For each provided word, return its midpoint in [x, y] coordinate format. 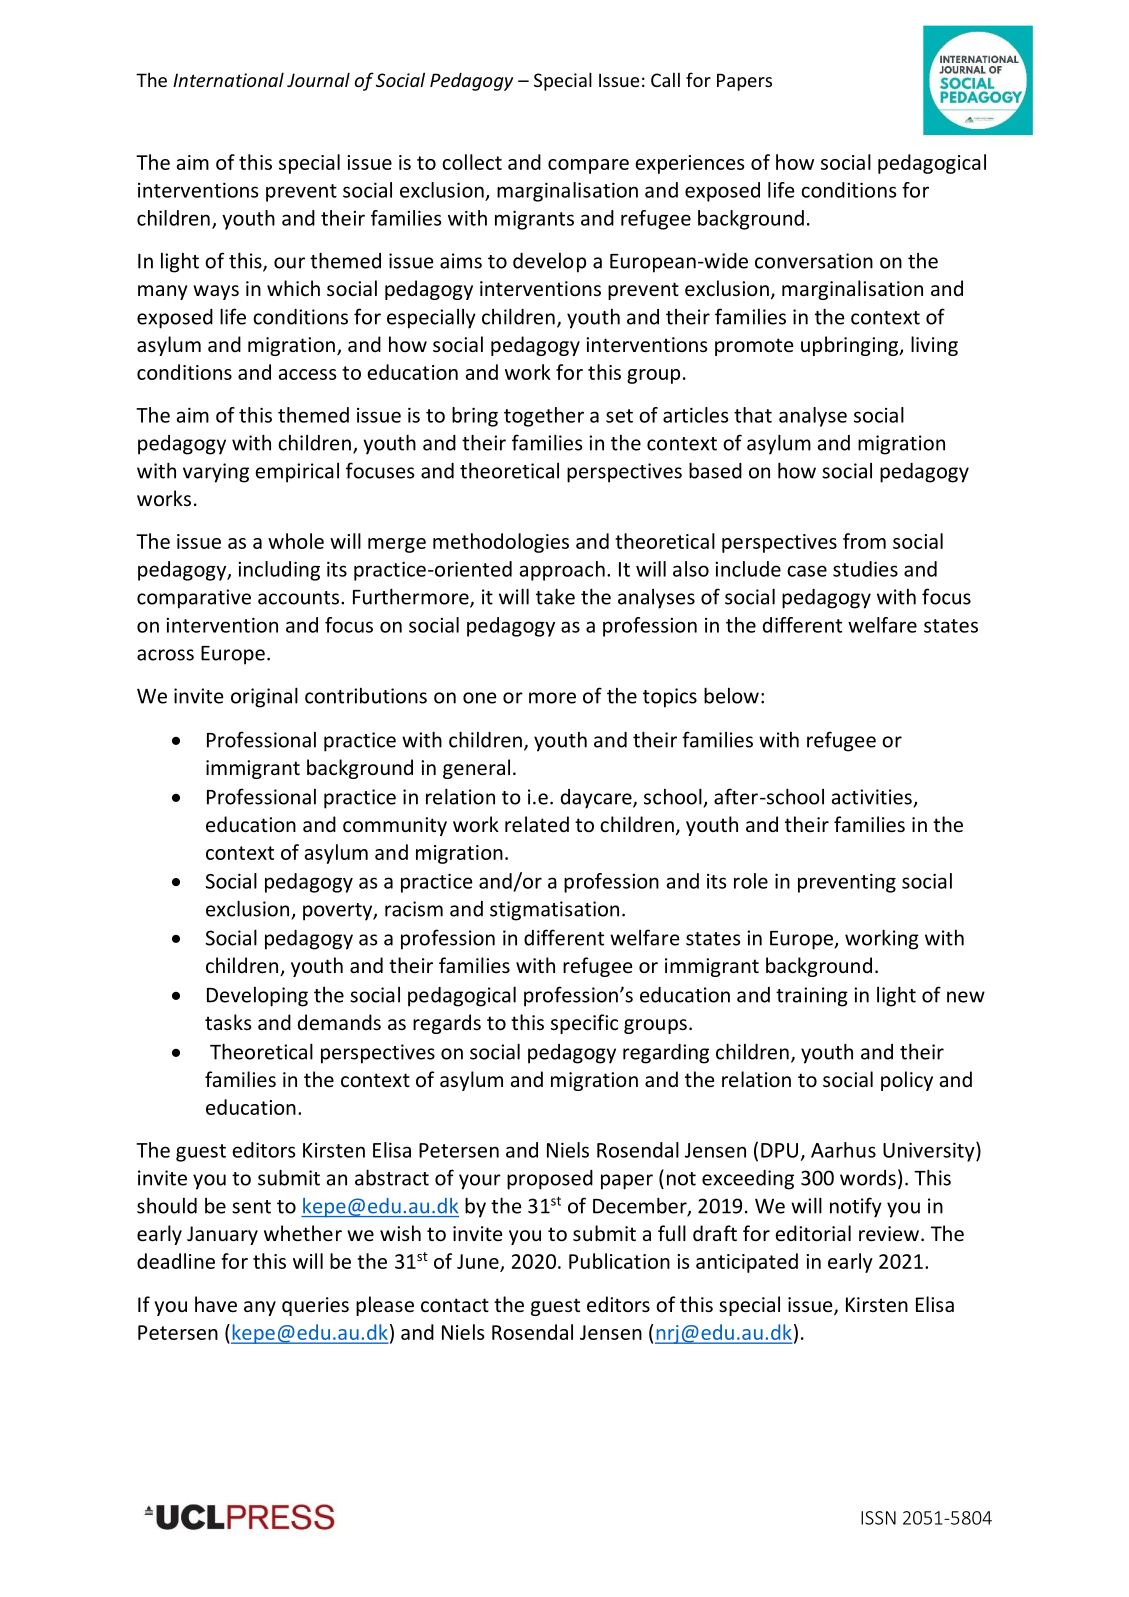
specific [584, 1024]
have [216, 1304]
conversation [814, 261]
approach [562, 571]
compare [588, 166]
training [812, 997]
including [279, 571]
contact [455, 1305]
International [228, 79]
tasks [228, 1022]
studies [865, 569]
